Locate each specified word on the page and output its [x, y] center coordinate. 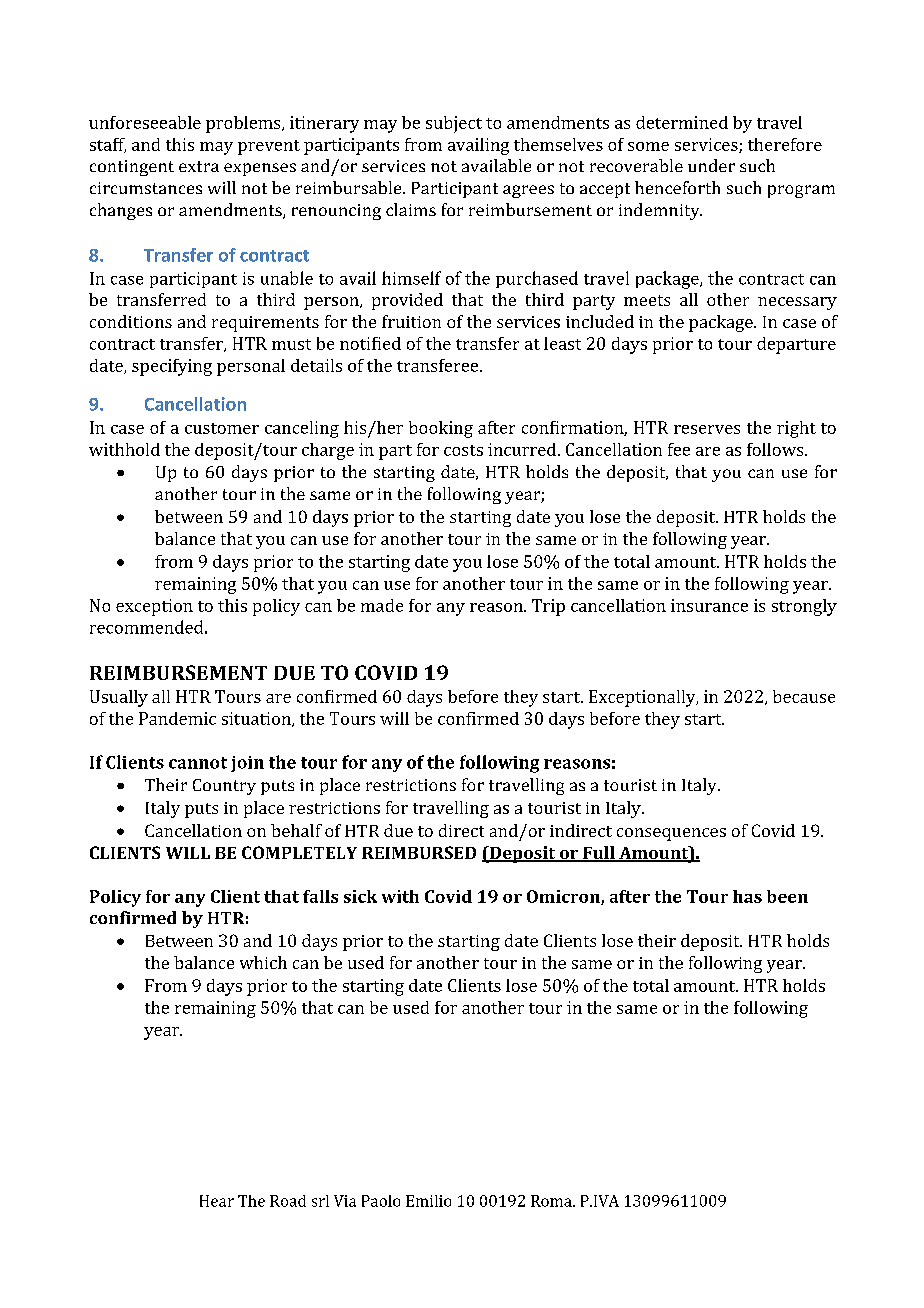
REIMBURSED [419, 852]
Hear [217, 1201]
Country [224, 787]
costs [463, 450]
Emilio [428, 1201]
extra [199, 166]
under [711, 165]
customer [222, 428]
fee [679, 449]
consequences [671, 834]
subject [454, 124]
